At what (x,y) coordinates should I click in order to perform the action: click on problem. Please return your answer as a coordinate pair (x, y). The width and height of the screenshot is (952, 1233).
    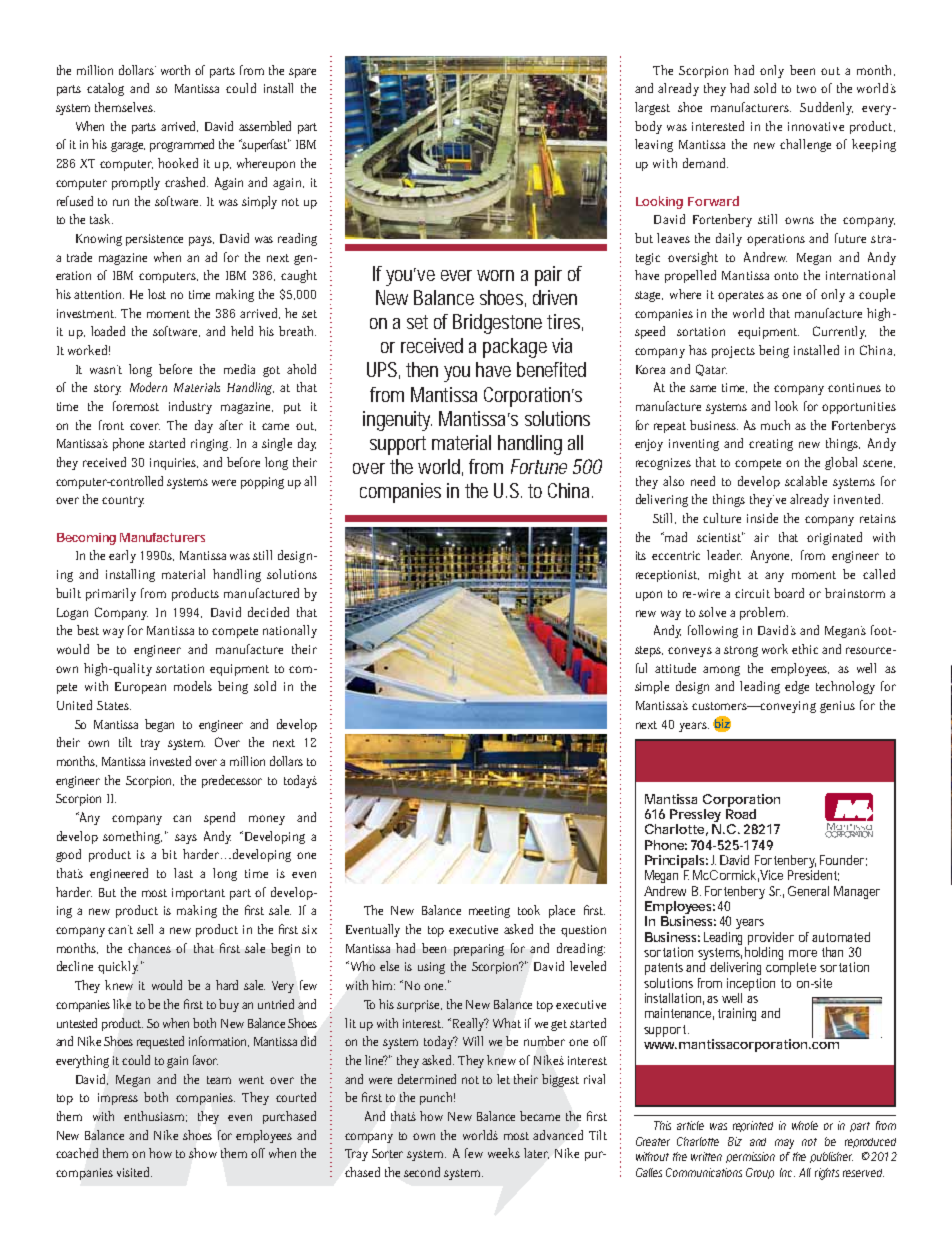
    Looking at the image, I should click on (764, 613).
